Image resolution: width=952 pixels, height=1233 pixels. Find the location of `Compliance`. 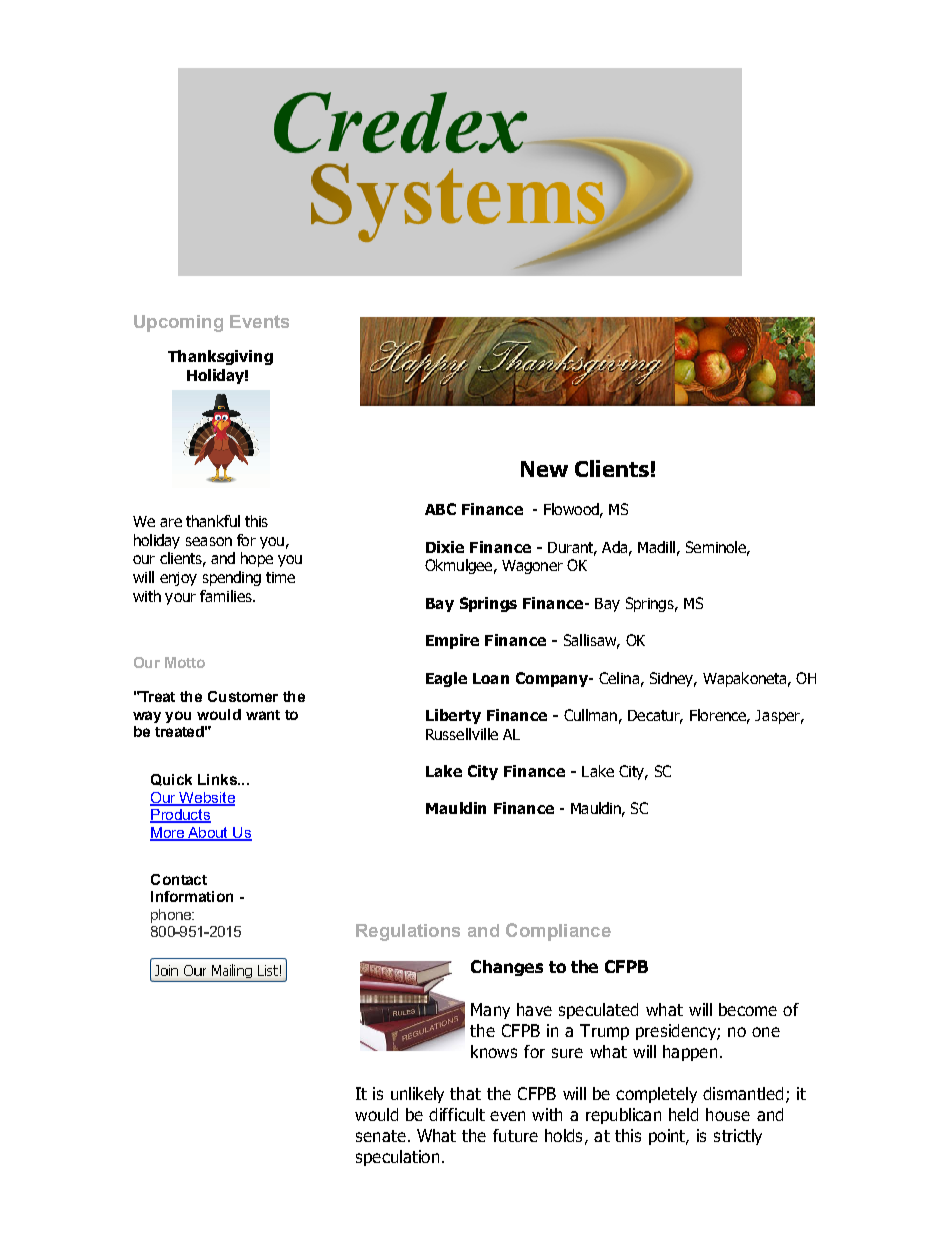

Compliance is located at coordinates (558, 932).
